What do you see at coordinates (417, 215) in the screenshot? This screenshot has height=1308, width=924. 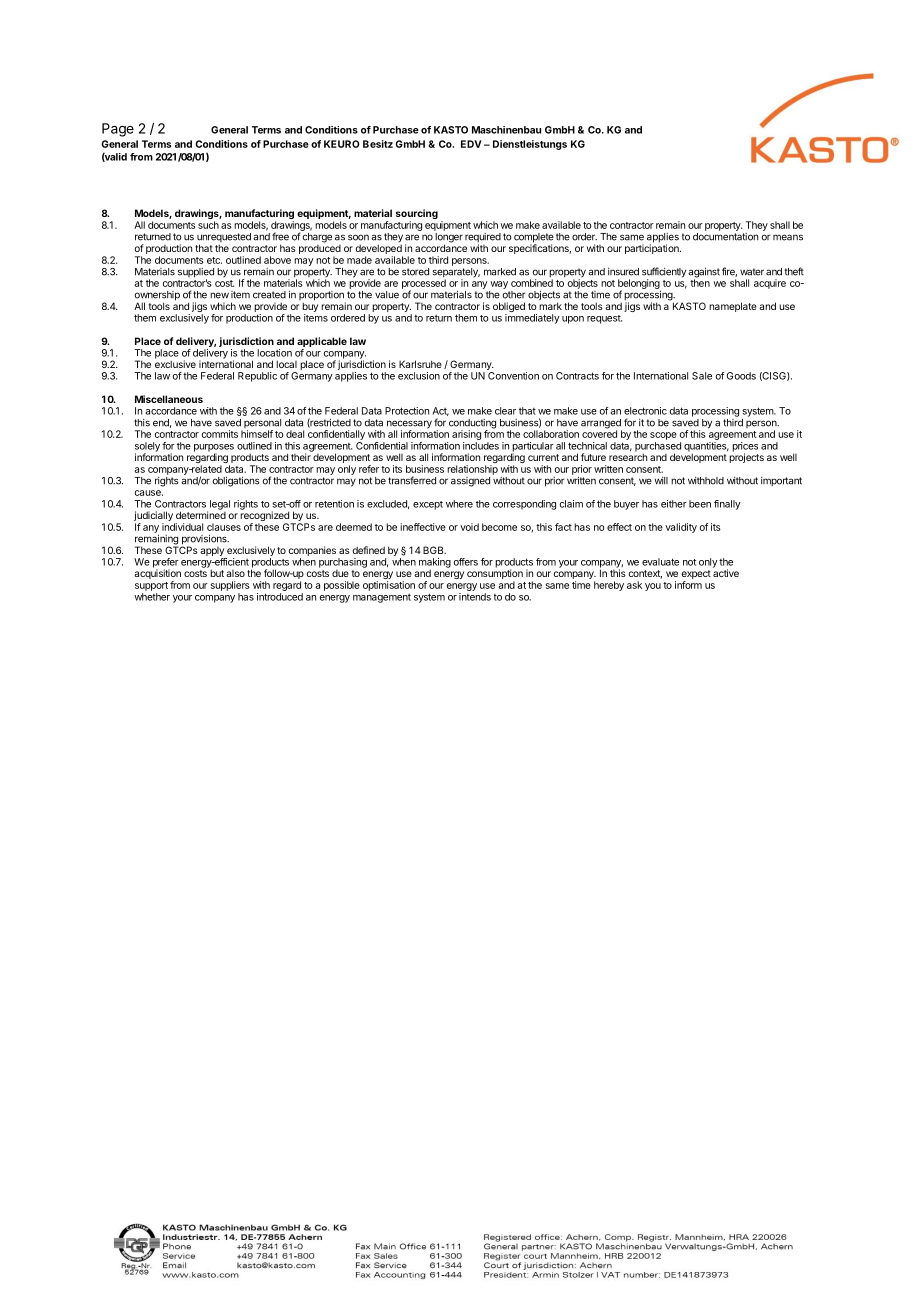 I see `sourcing` at bounding box center [417, 215].
